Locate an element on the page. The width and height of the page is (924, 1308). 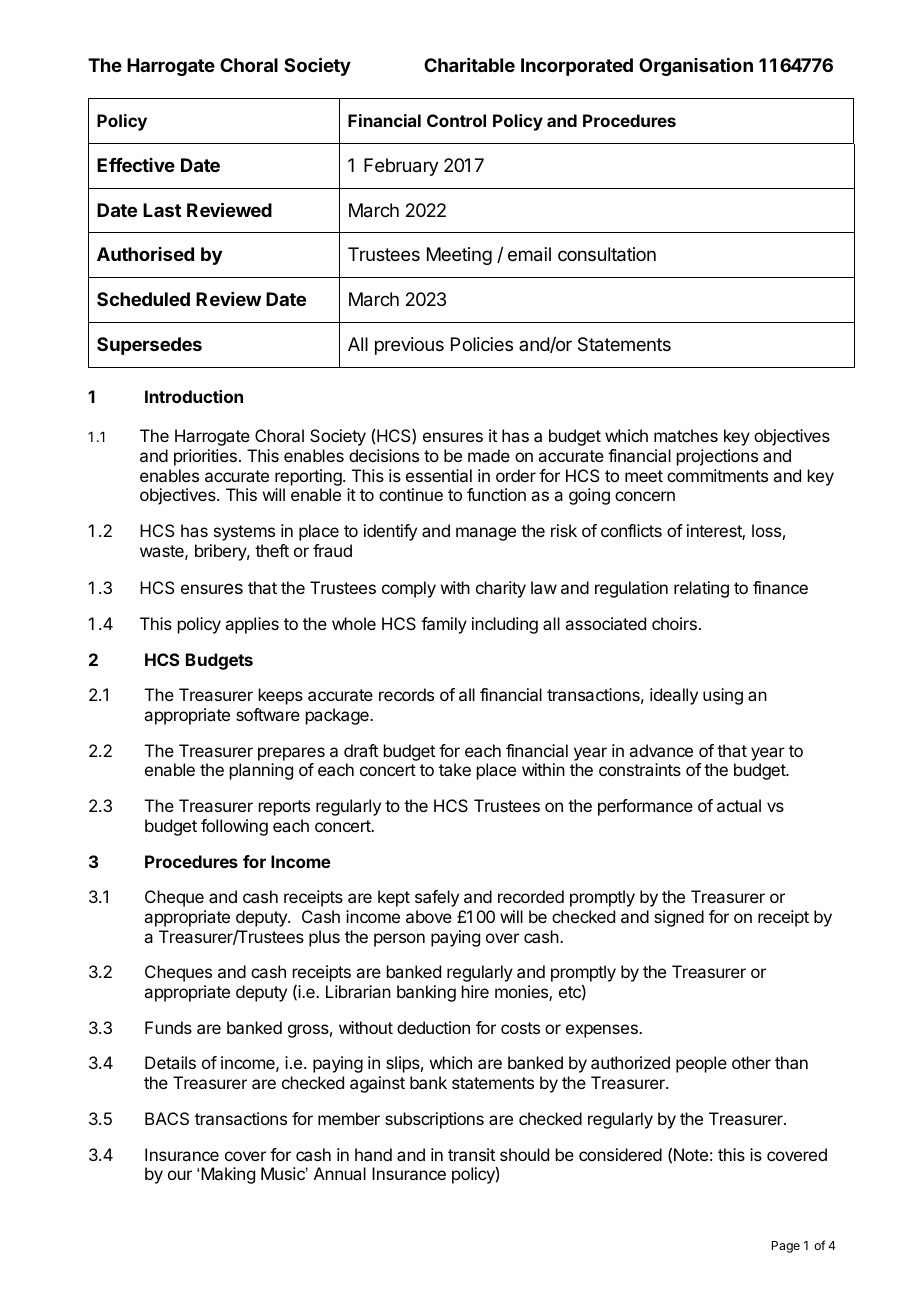
plus is located at coordinates (324, 938).
